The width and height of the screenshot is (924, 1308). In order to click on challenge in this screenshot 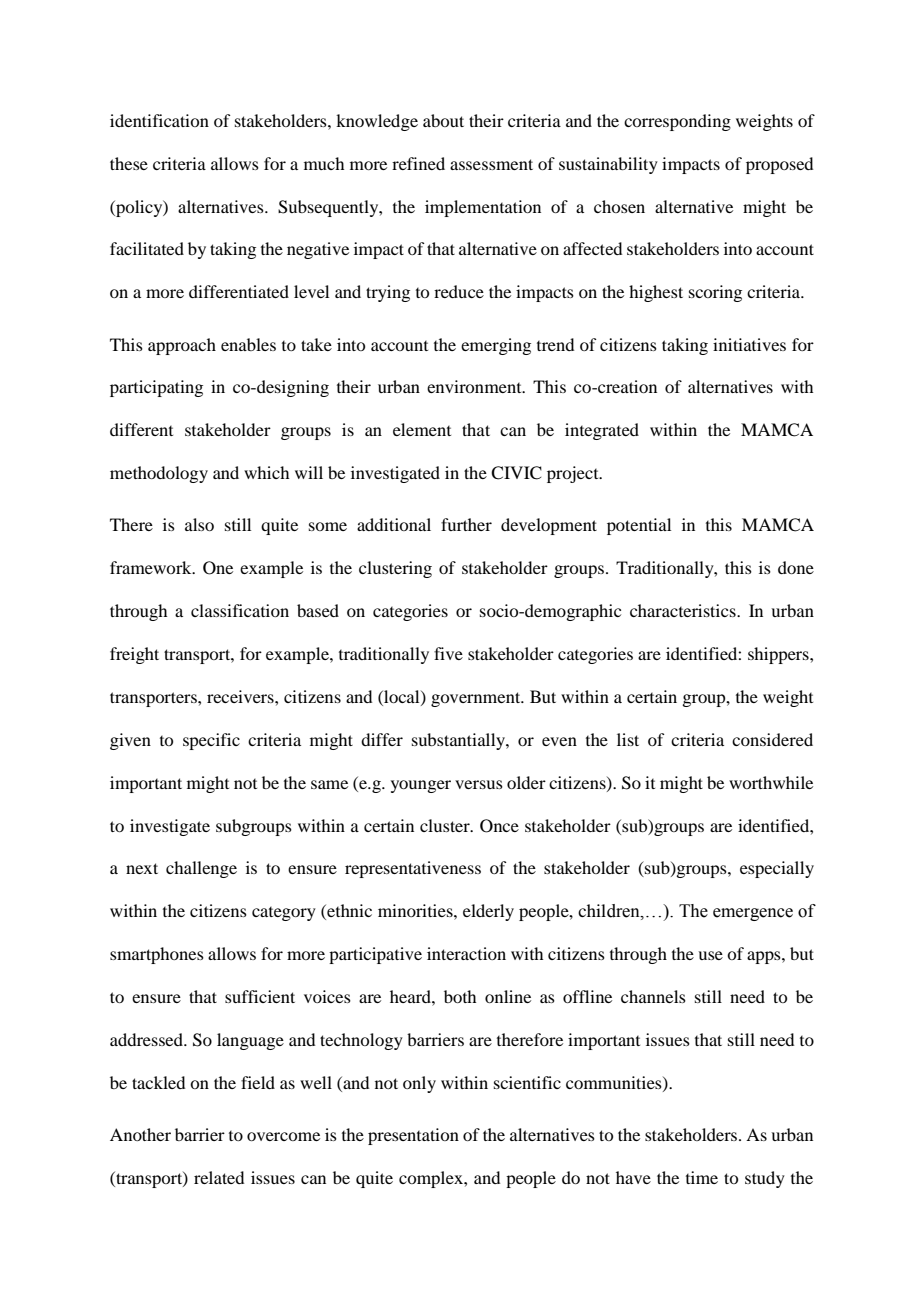, I will do `click(201, 869)`.
